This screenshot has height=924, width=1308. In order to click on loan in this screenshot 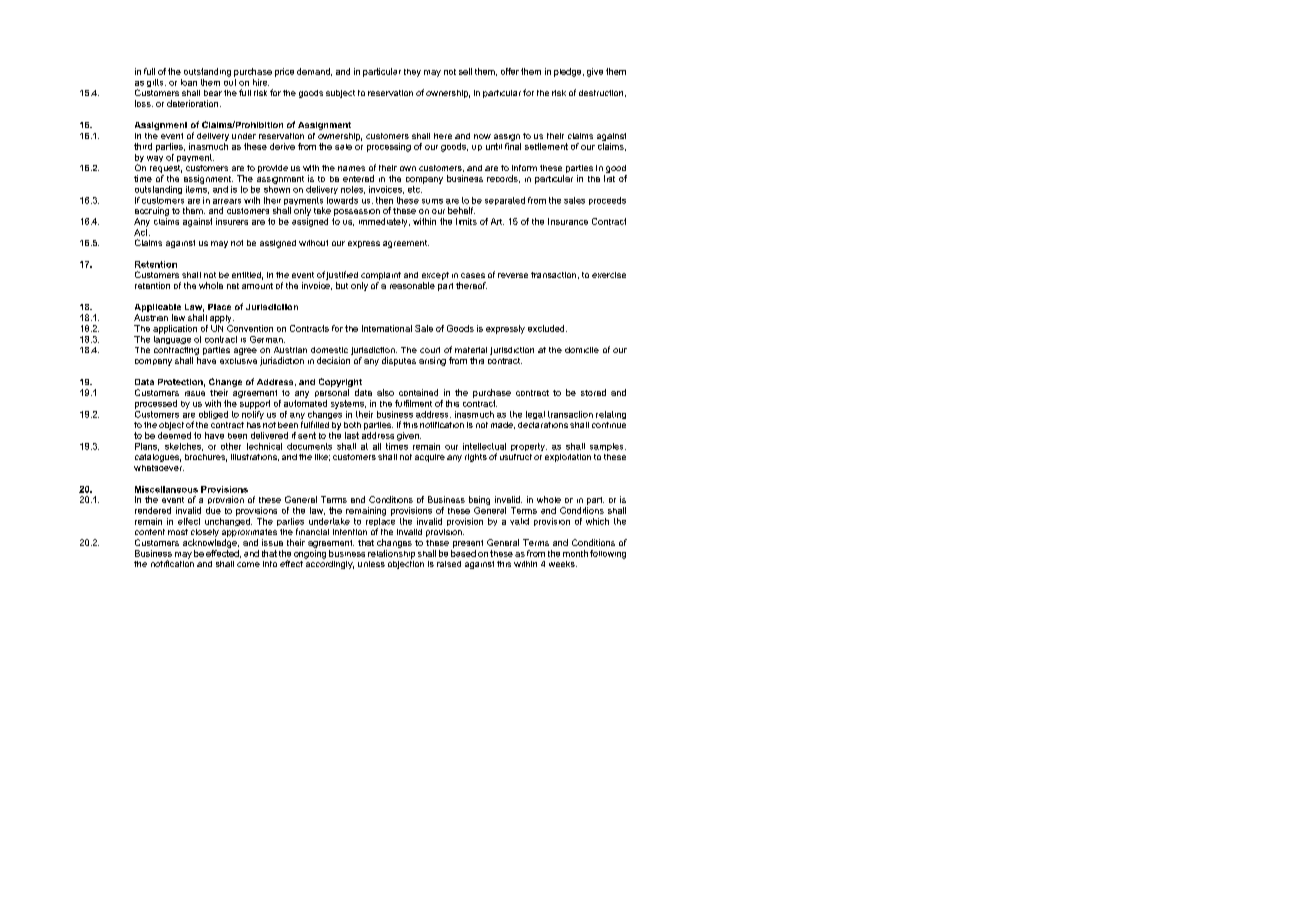, I will do `click(189, 82)`.
